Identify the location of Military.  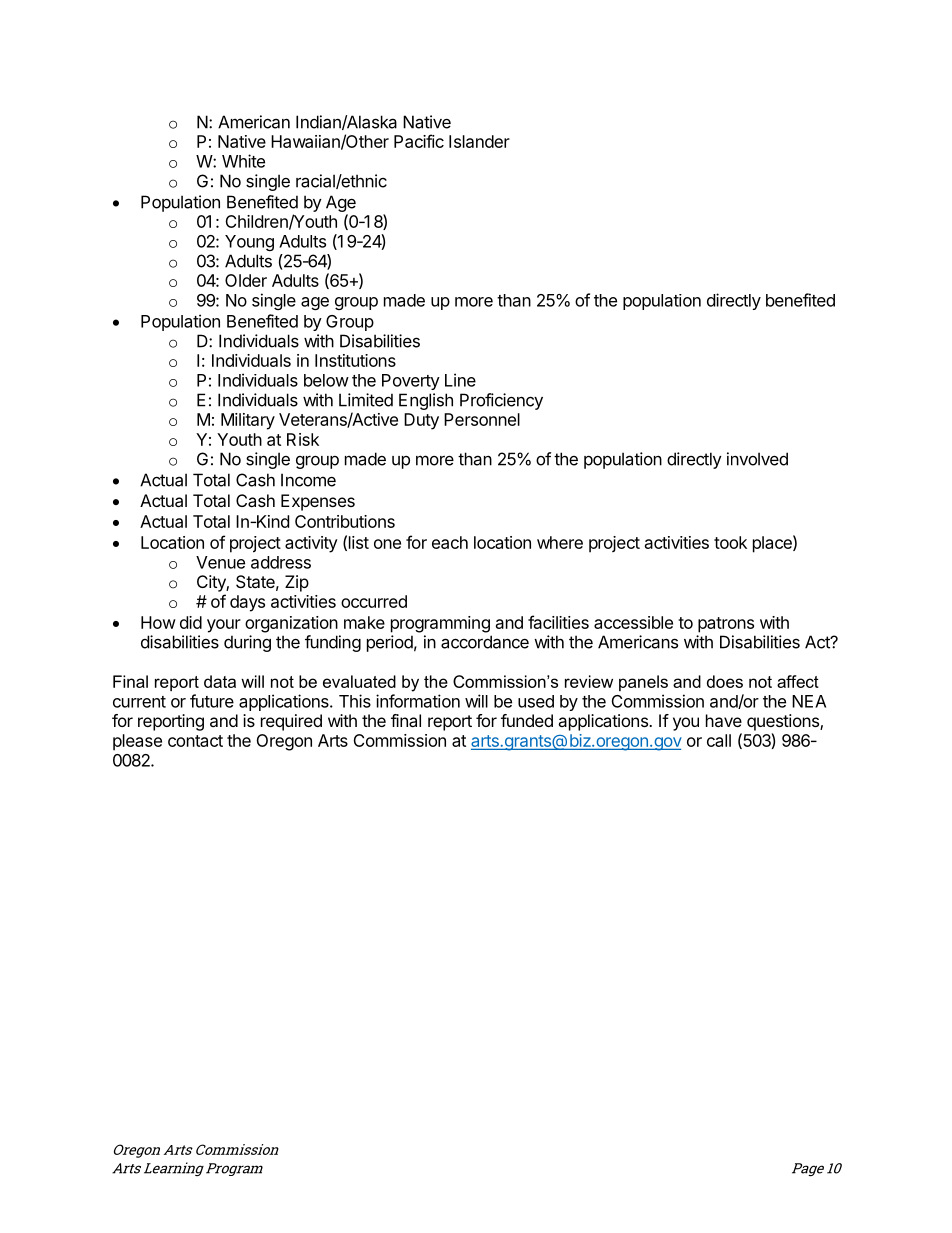
(248, 421).
